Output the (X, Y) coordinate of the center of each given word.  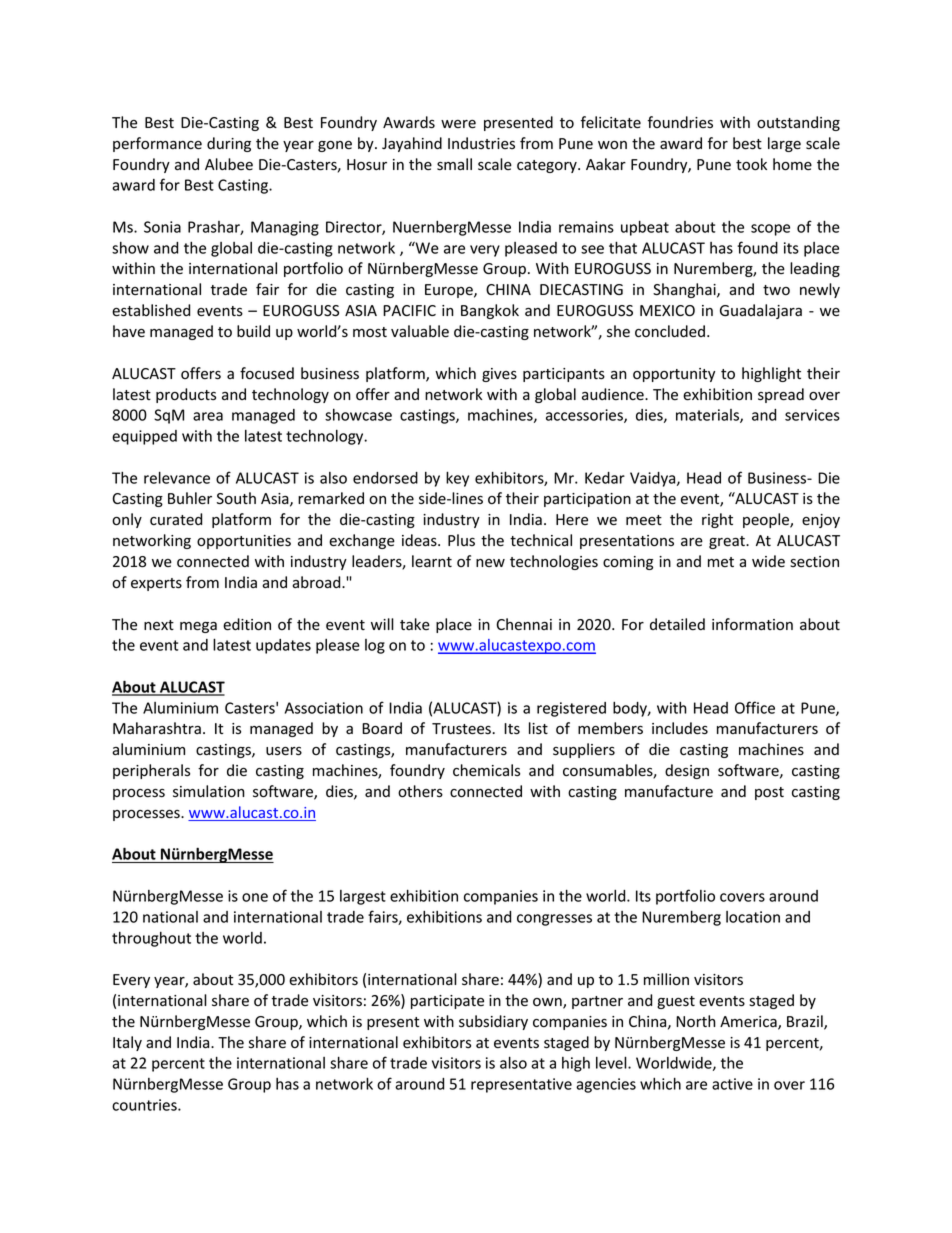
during (229, 144)
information (752, 624)
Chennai (524, 624)
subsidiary (493, 1022)
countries (145, 1105)
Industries (481, 143)
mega (198, 627)
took (751, 164)
